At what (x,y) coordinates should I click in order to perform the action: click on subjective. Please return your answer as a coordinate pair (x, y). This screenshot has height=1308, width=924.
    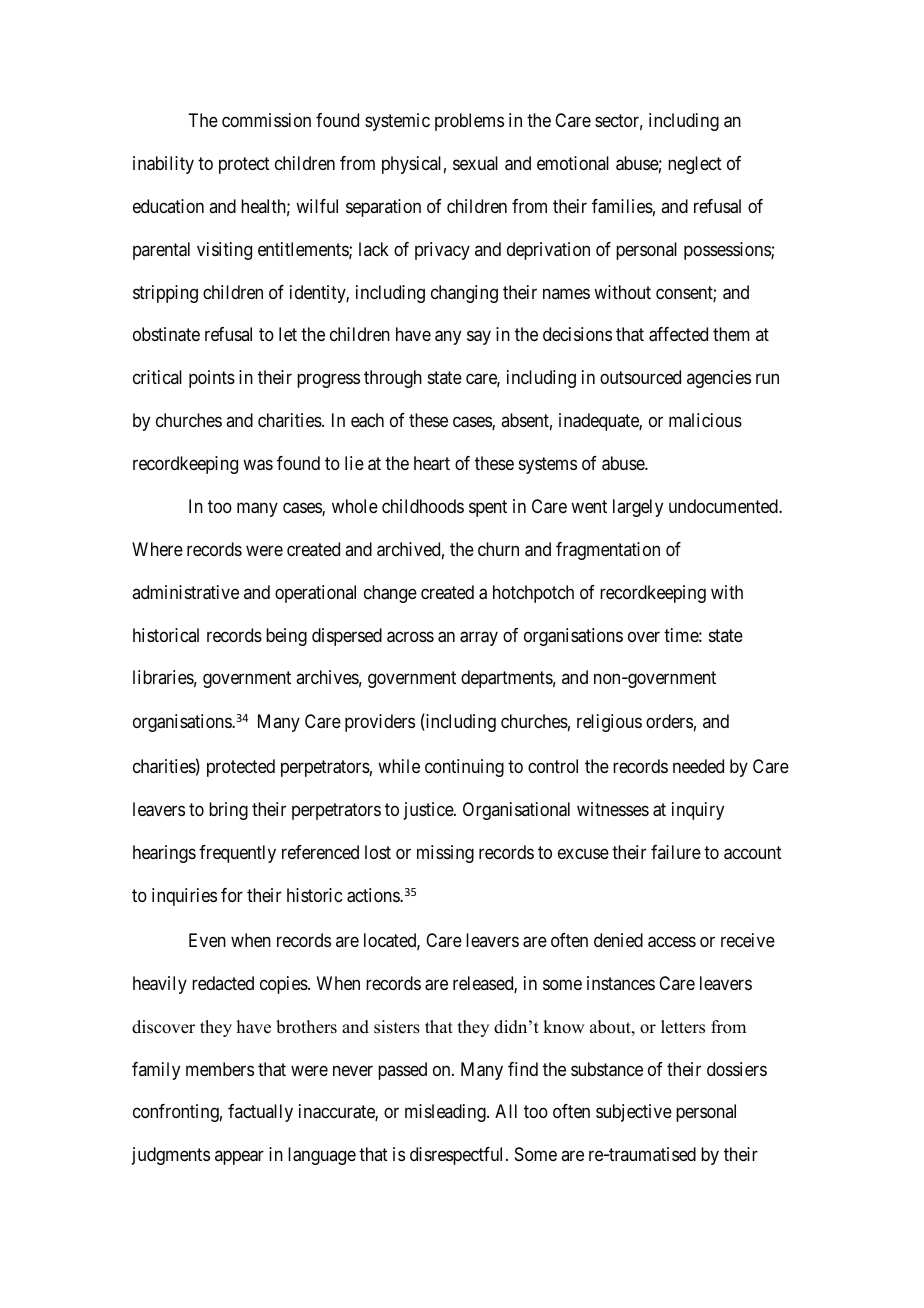
    Looking at the image, I should click on (634, 1113).
